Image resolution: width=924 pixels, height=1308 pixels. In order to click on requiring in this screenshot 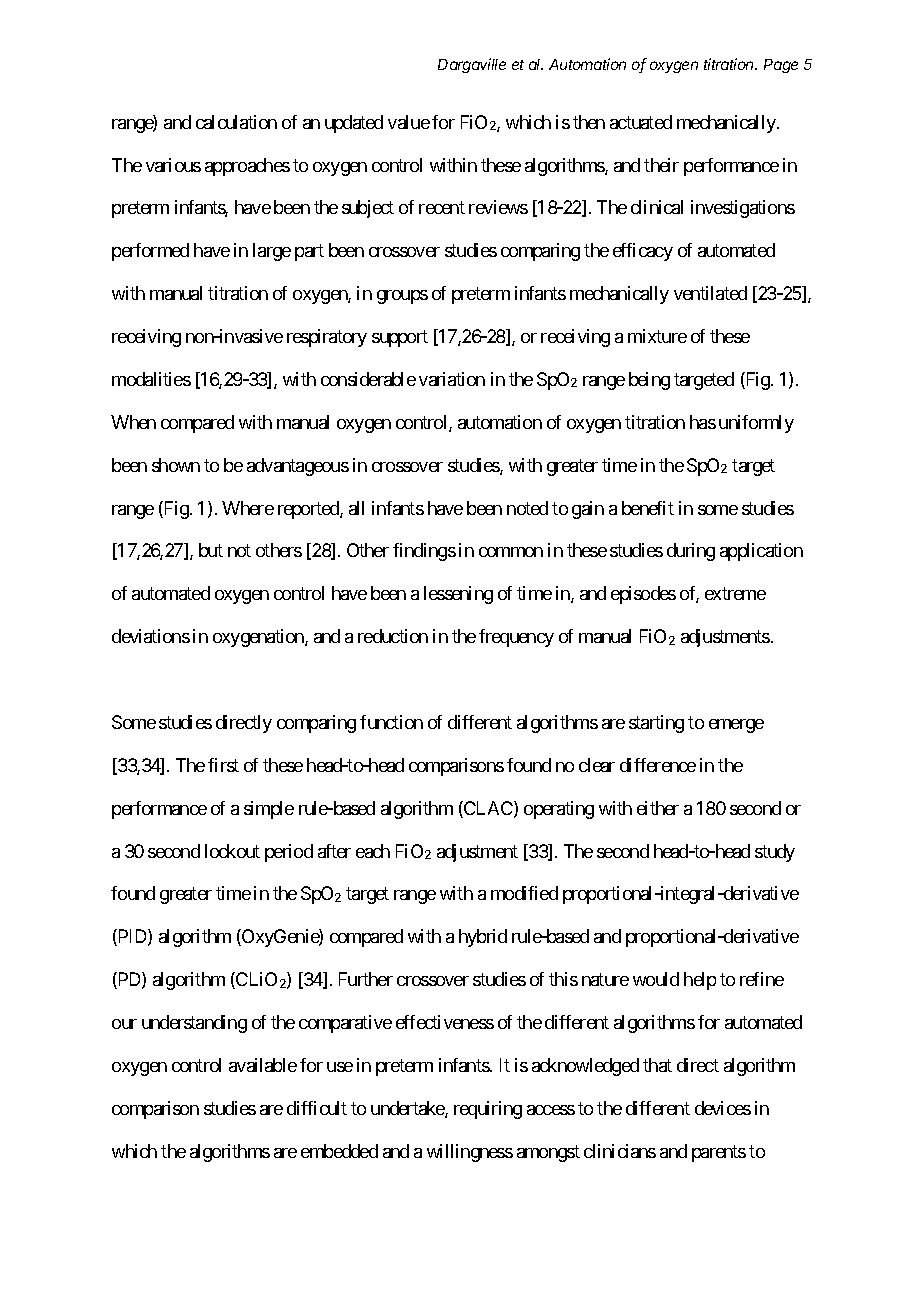, I will do `click(488, 1110)`.
